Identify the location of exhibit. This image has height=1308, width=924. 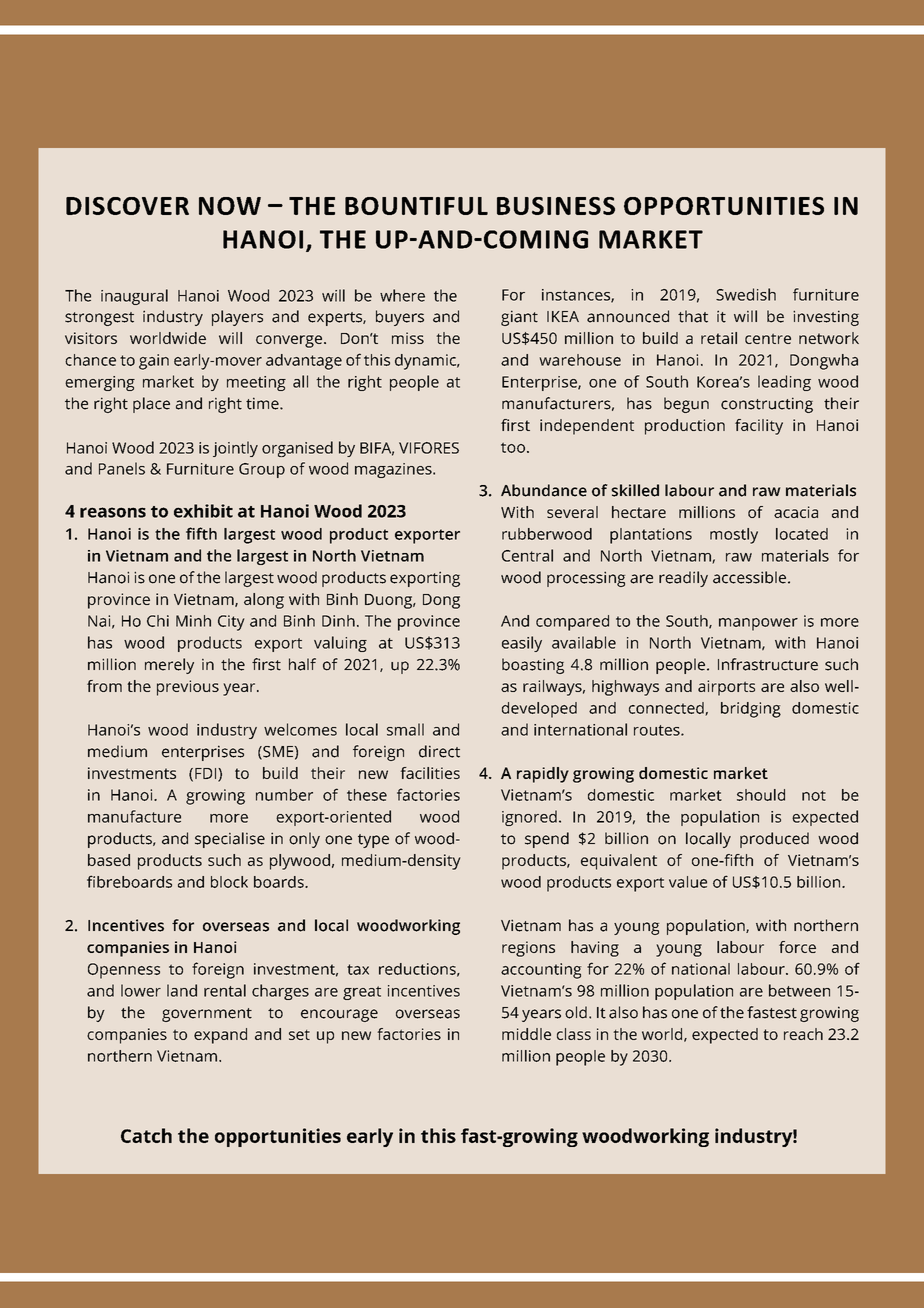
(203, 511).
